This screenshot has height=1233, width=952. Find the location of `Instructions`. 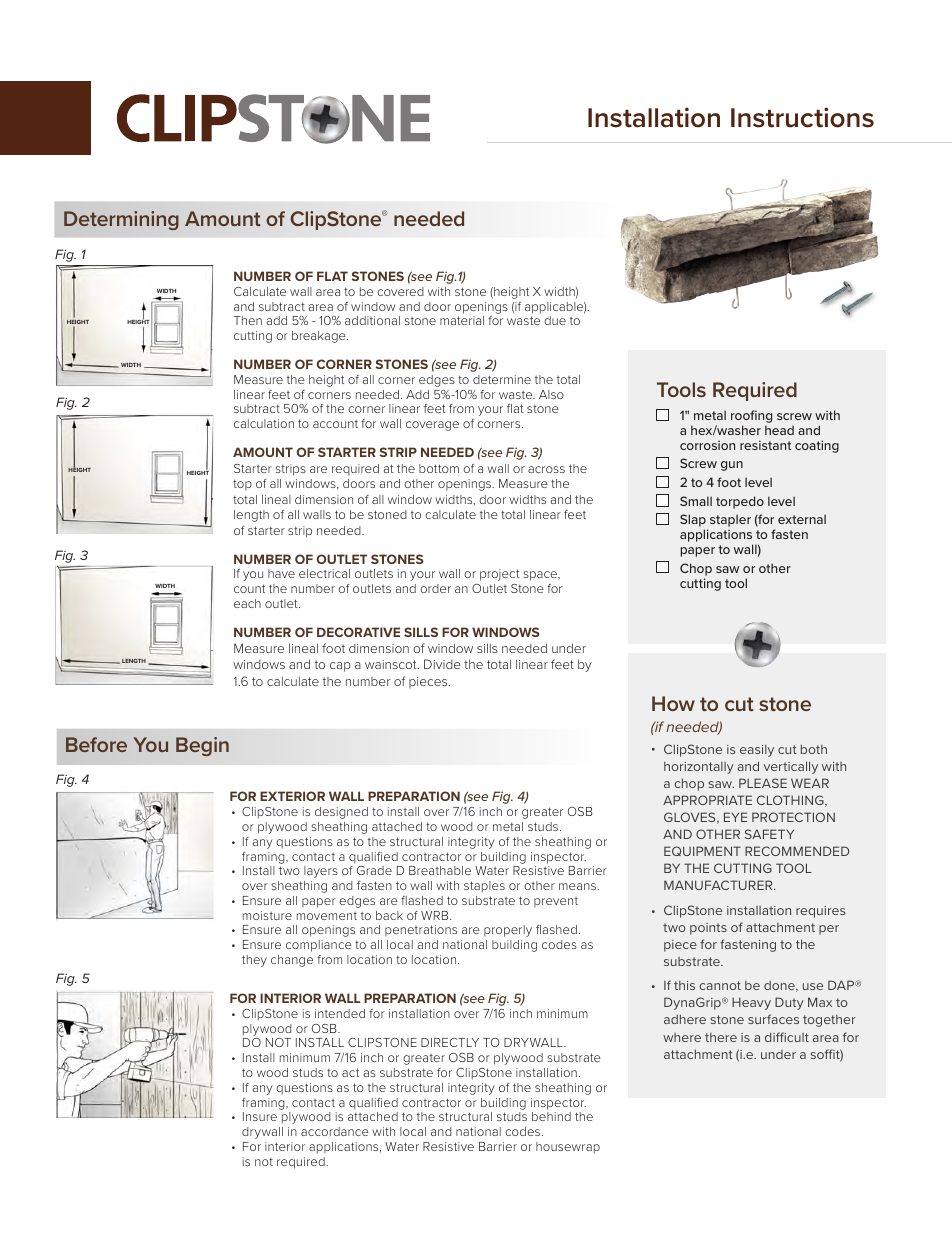

Instructions is located at coordinates (802, 117).
